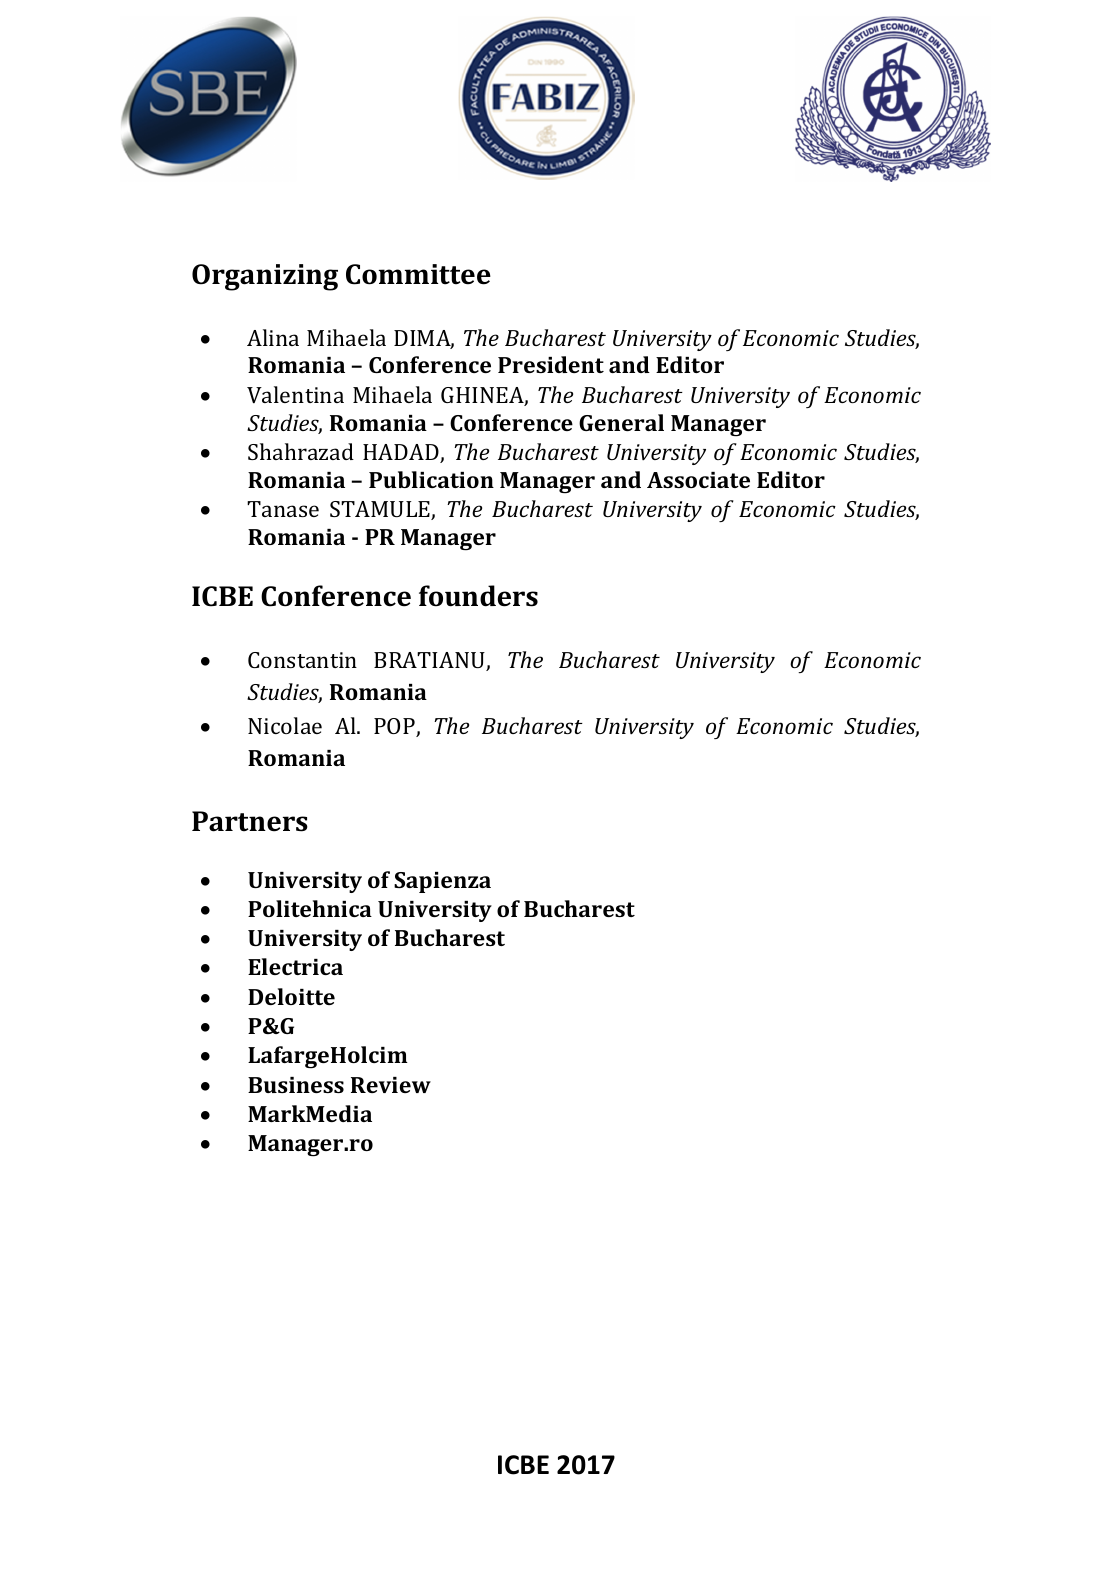  I want to click on Sapienza, so click(442, 882).
